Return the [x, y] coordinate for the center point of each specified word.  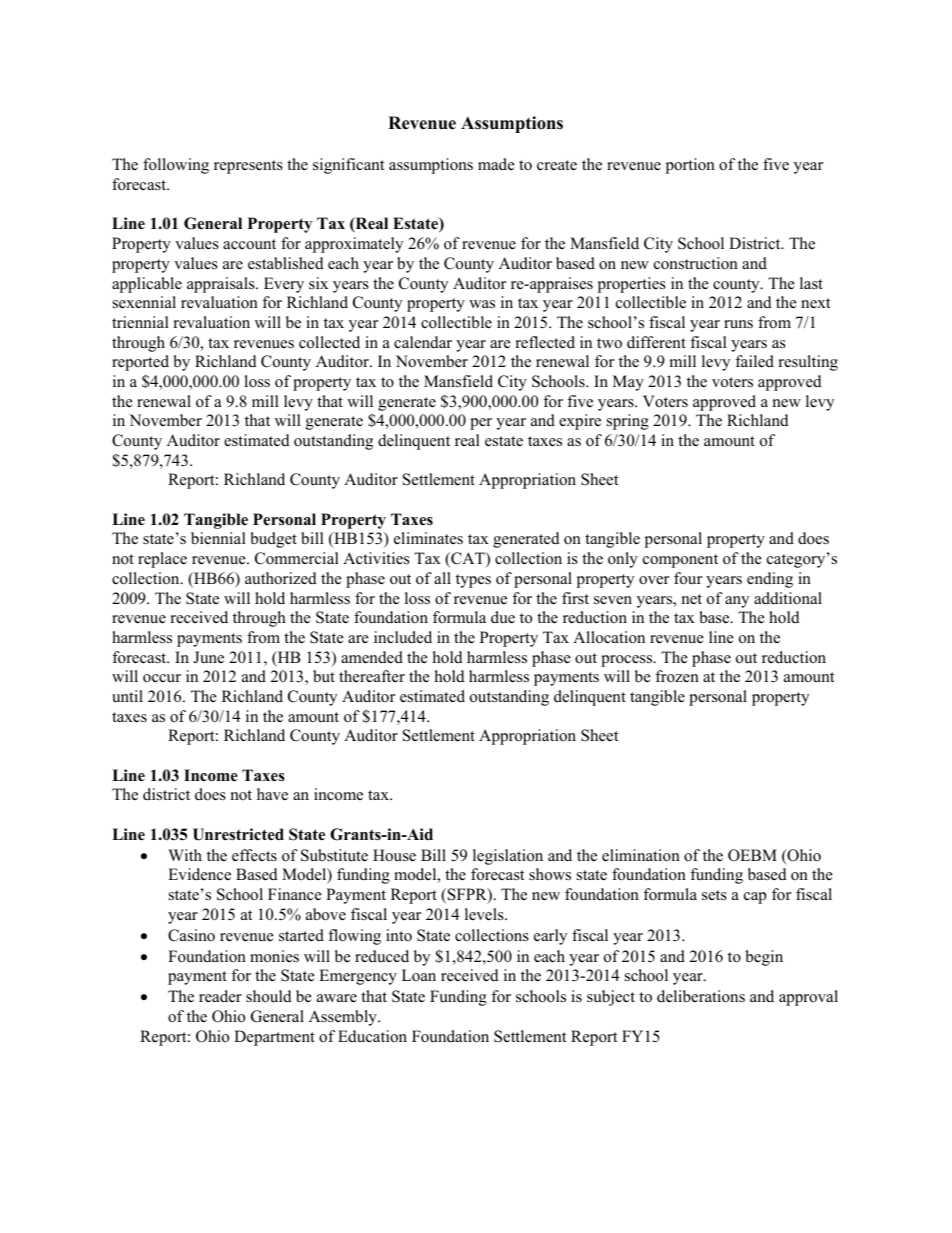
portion [690, 166]
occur [162, 678]
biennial [218, 538]
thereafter [372, 676]
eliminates [428, 538]
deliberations [701, 996]
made [496, 164]
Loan [419, 975]
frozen [677, 676]
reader [220, 996]
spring [628, 422]
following [176, 166]
